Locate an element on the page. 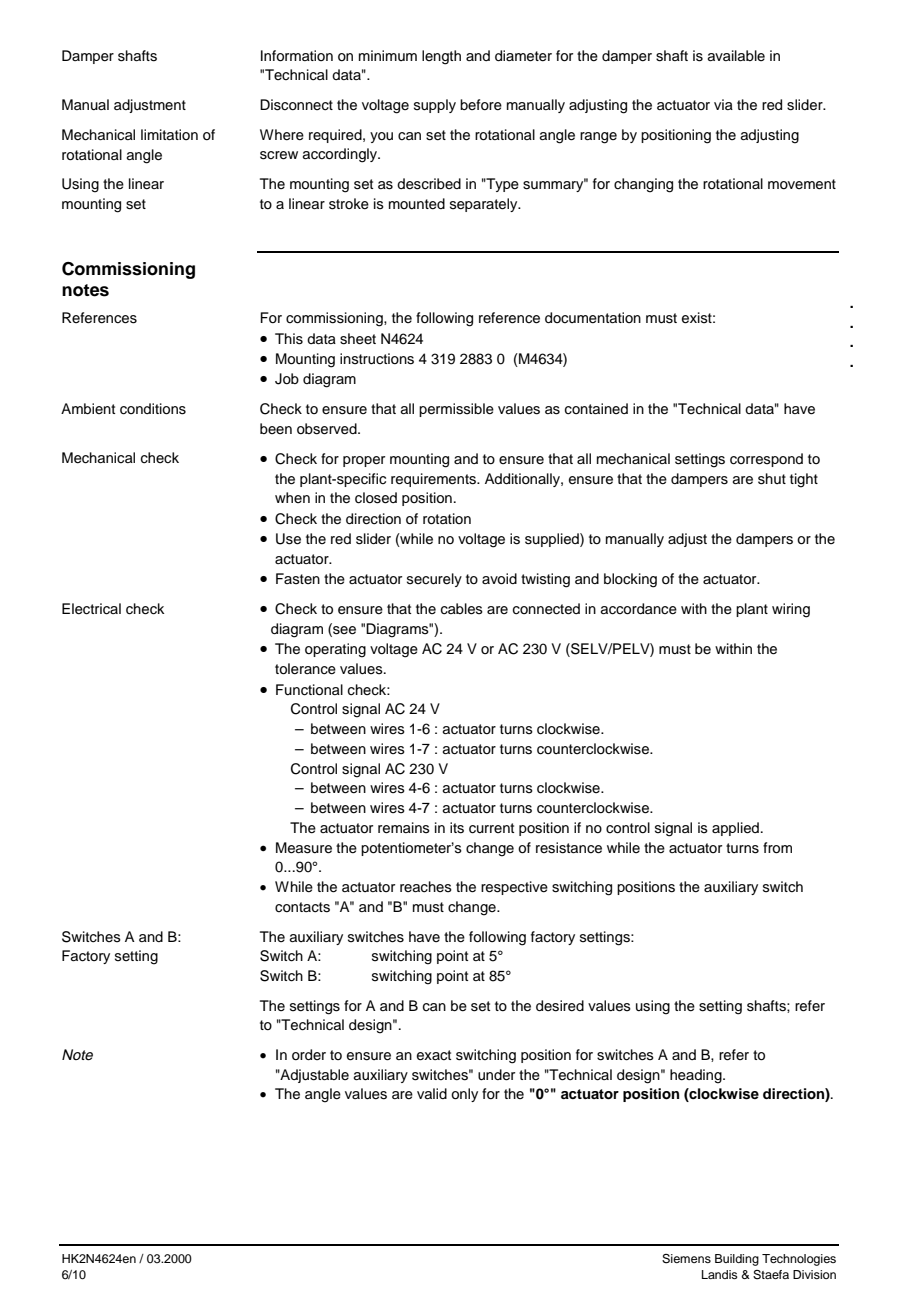 This image has width=924, height=1308. its is located at coordinates (457, 828).
